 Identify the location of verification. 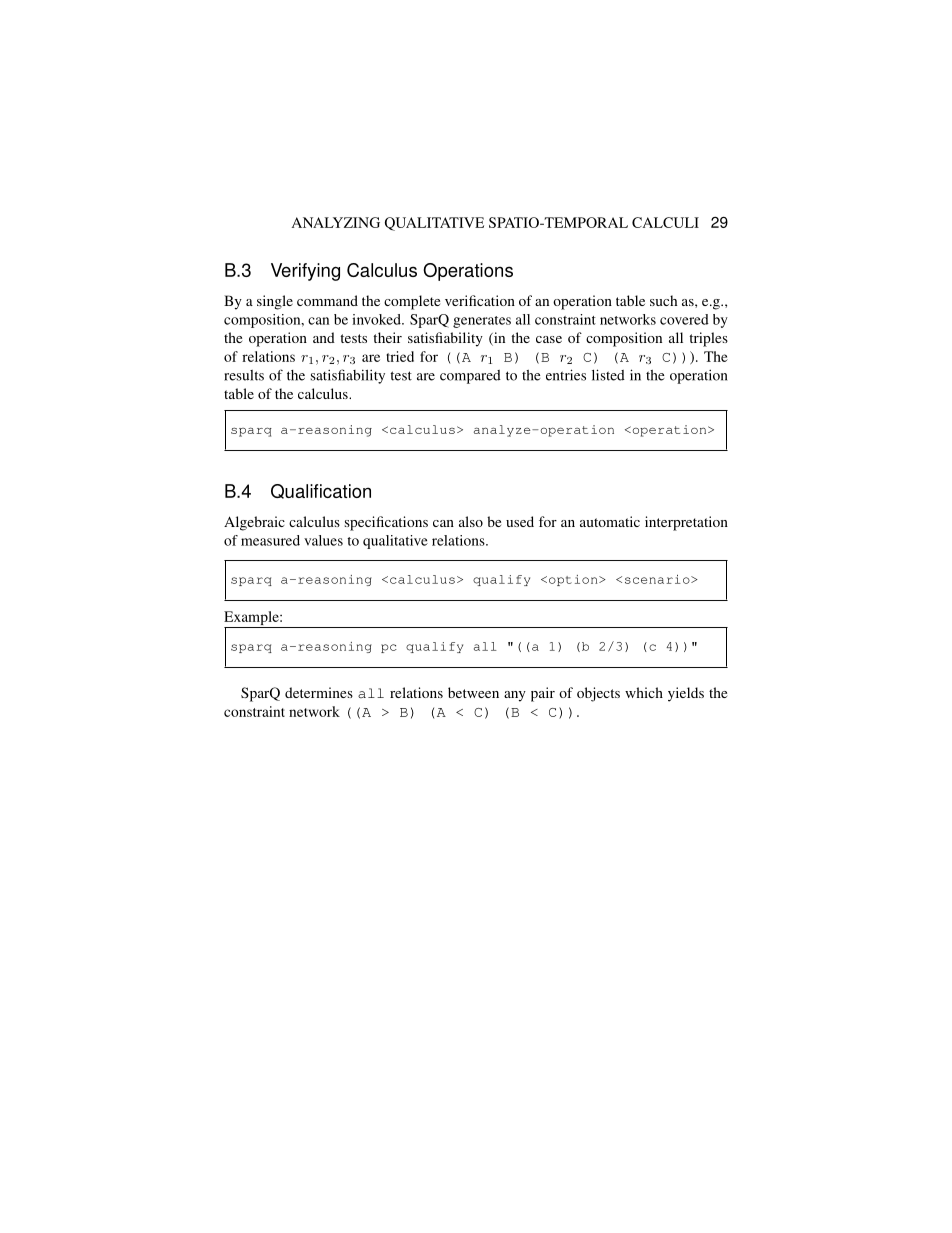
(480, 300).
